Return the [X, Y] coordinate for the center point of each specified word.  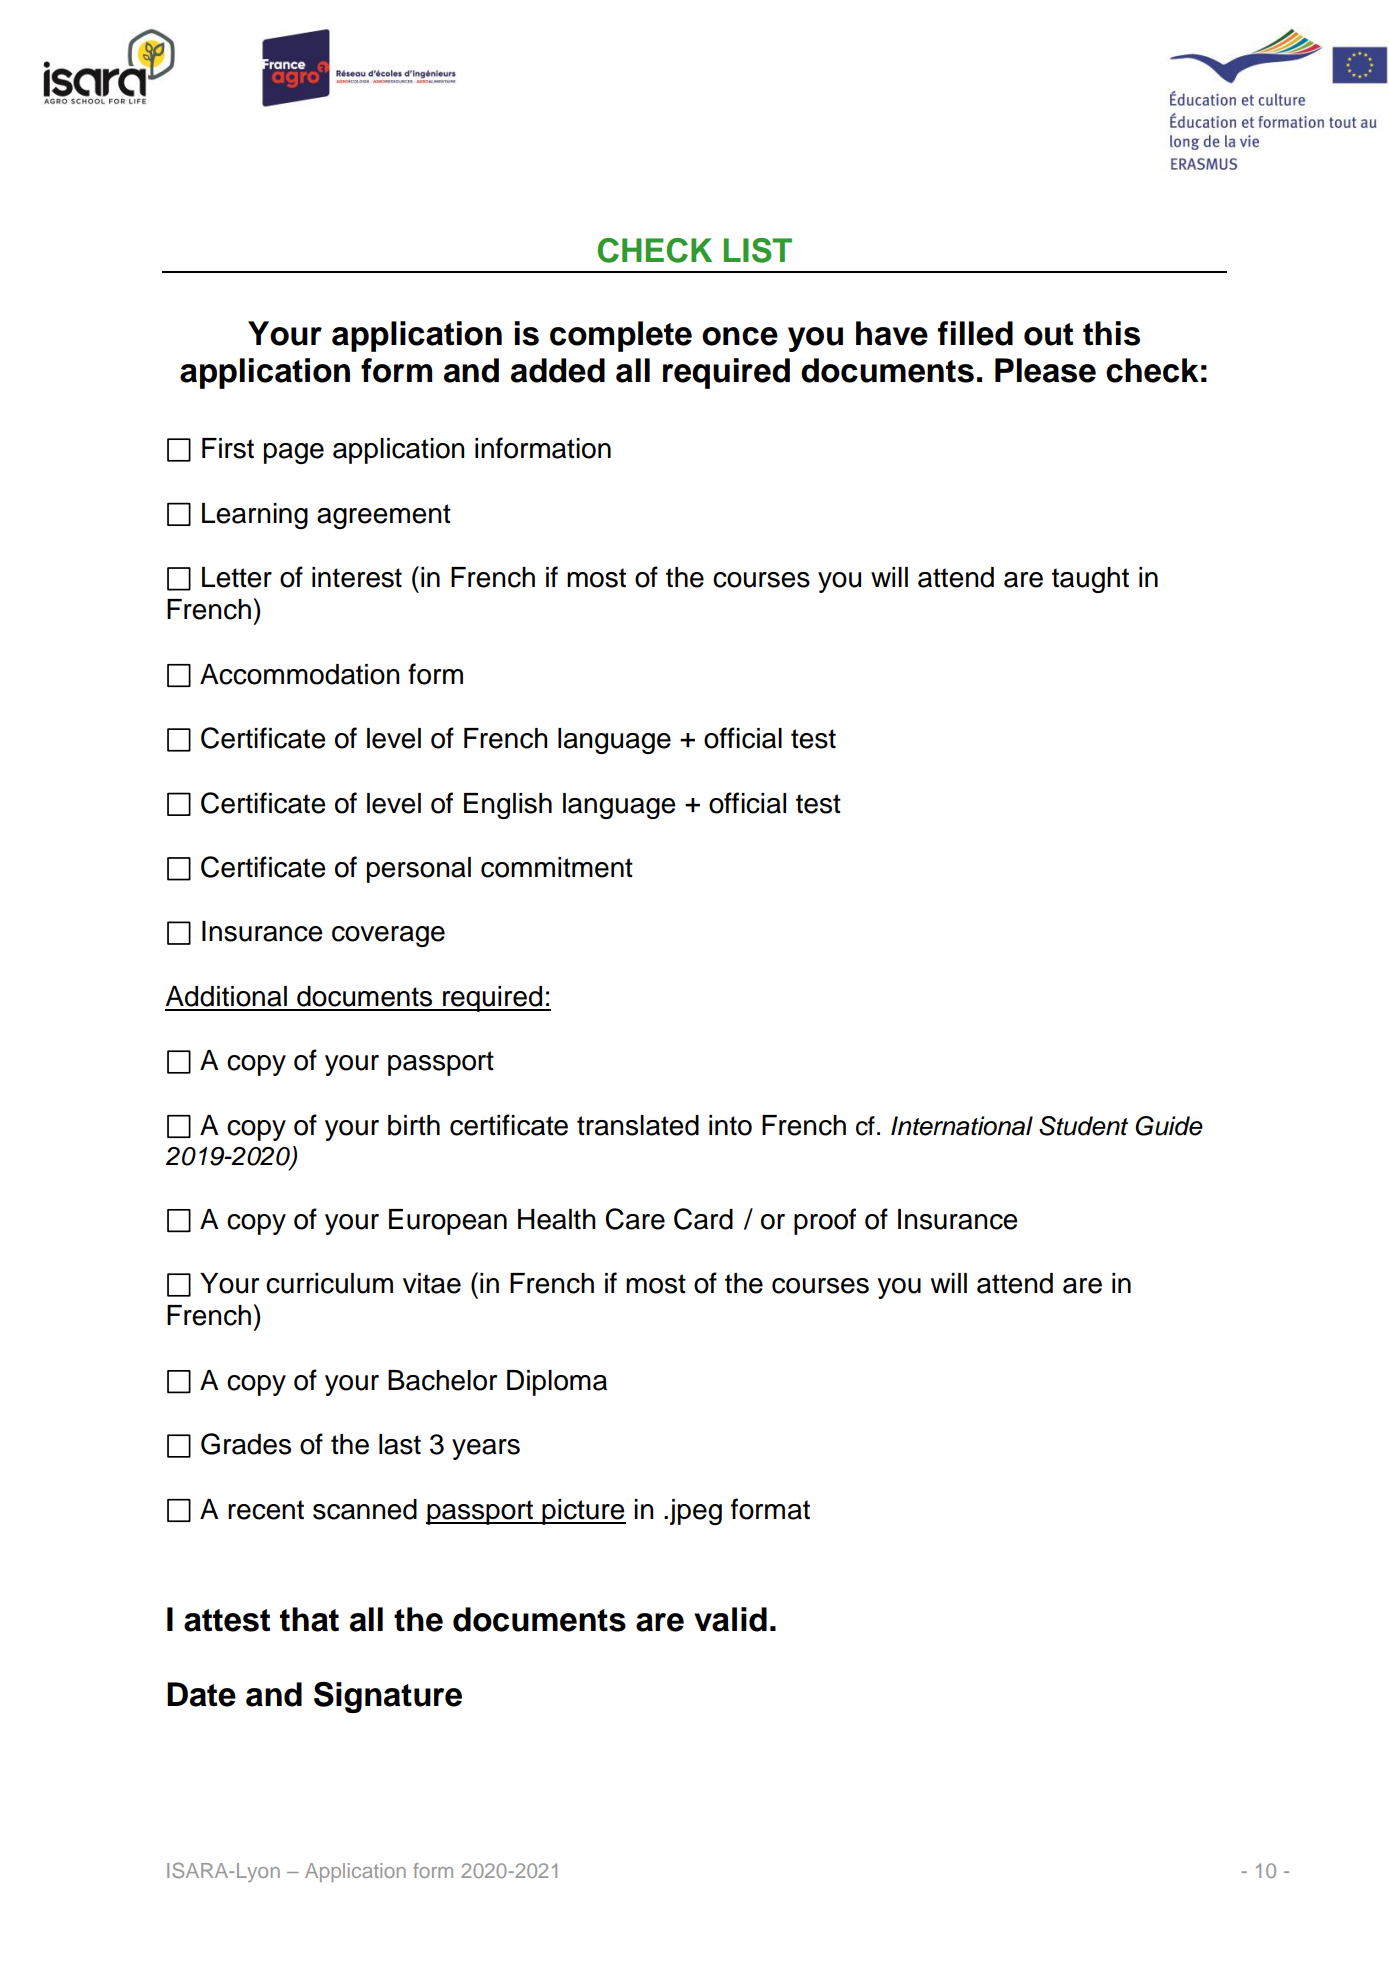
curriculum [329, 1283]
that [309, 1619]
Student [1083, 1126]
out [1048, 334]
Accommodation [300, 674]
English [508, 806]
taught [1090, 580]
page [294, 453]
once [740, 336]
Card [703, 1219]
